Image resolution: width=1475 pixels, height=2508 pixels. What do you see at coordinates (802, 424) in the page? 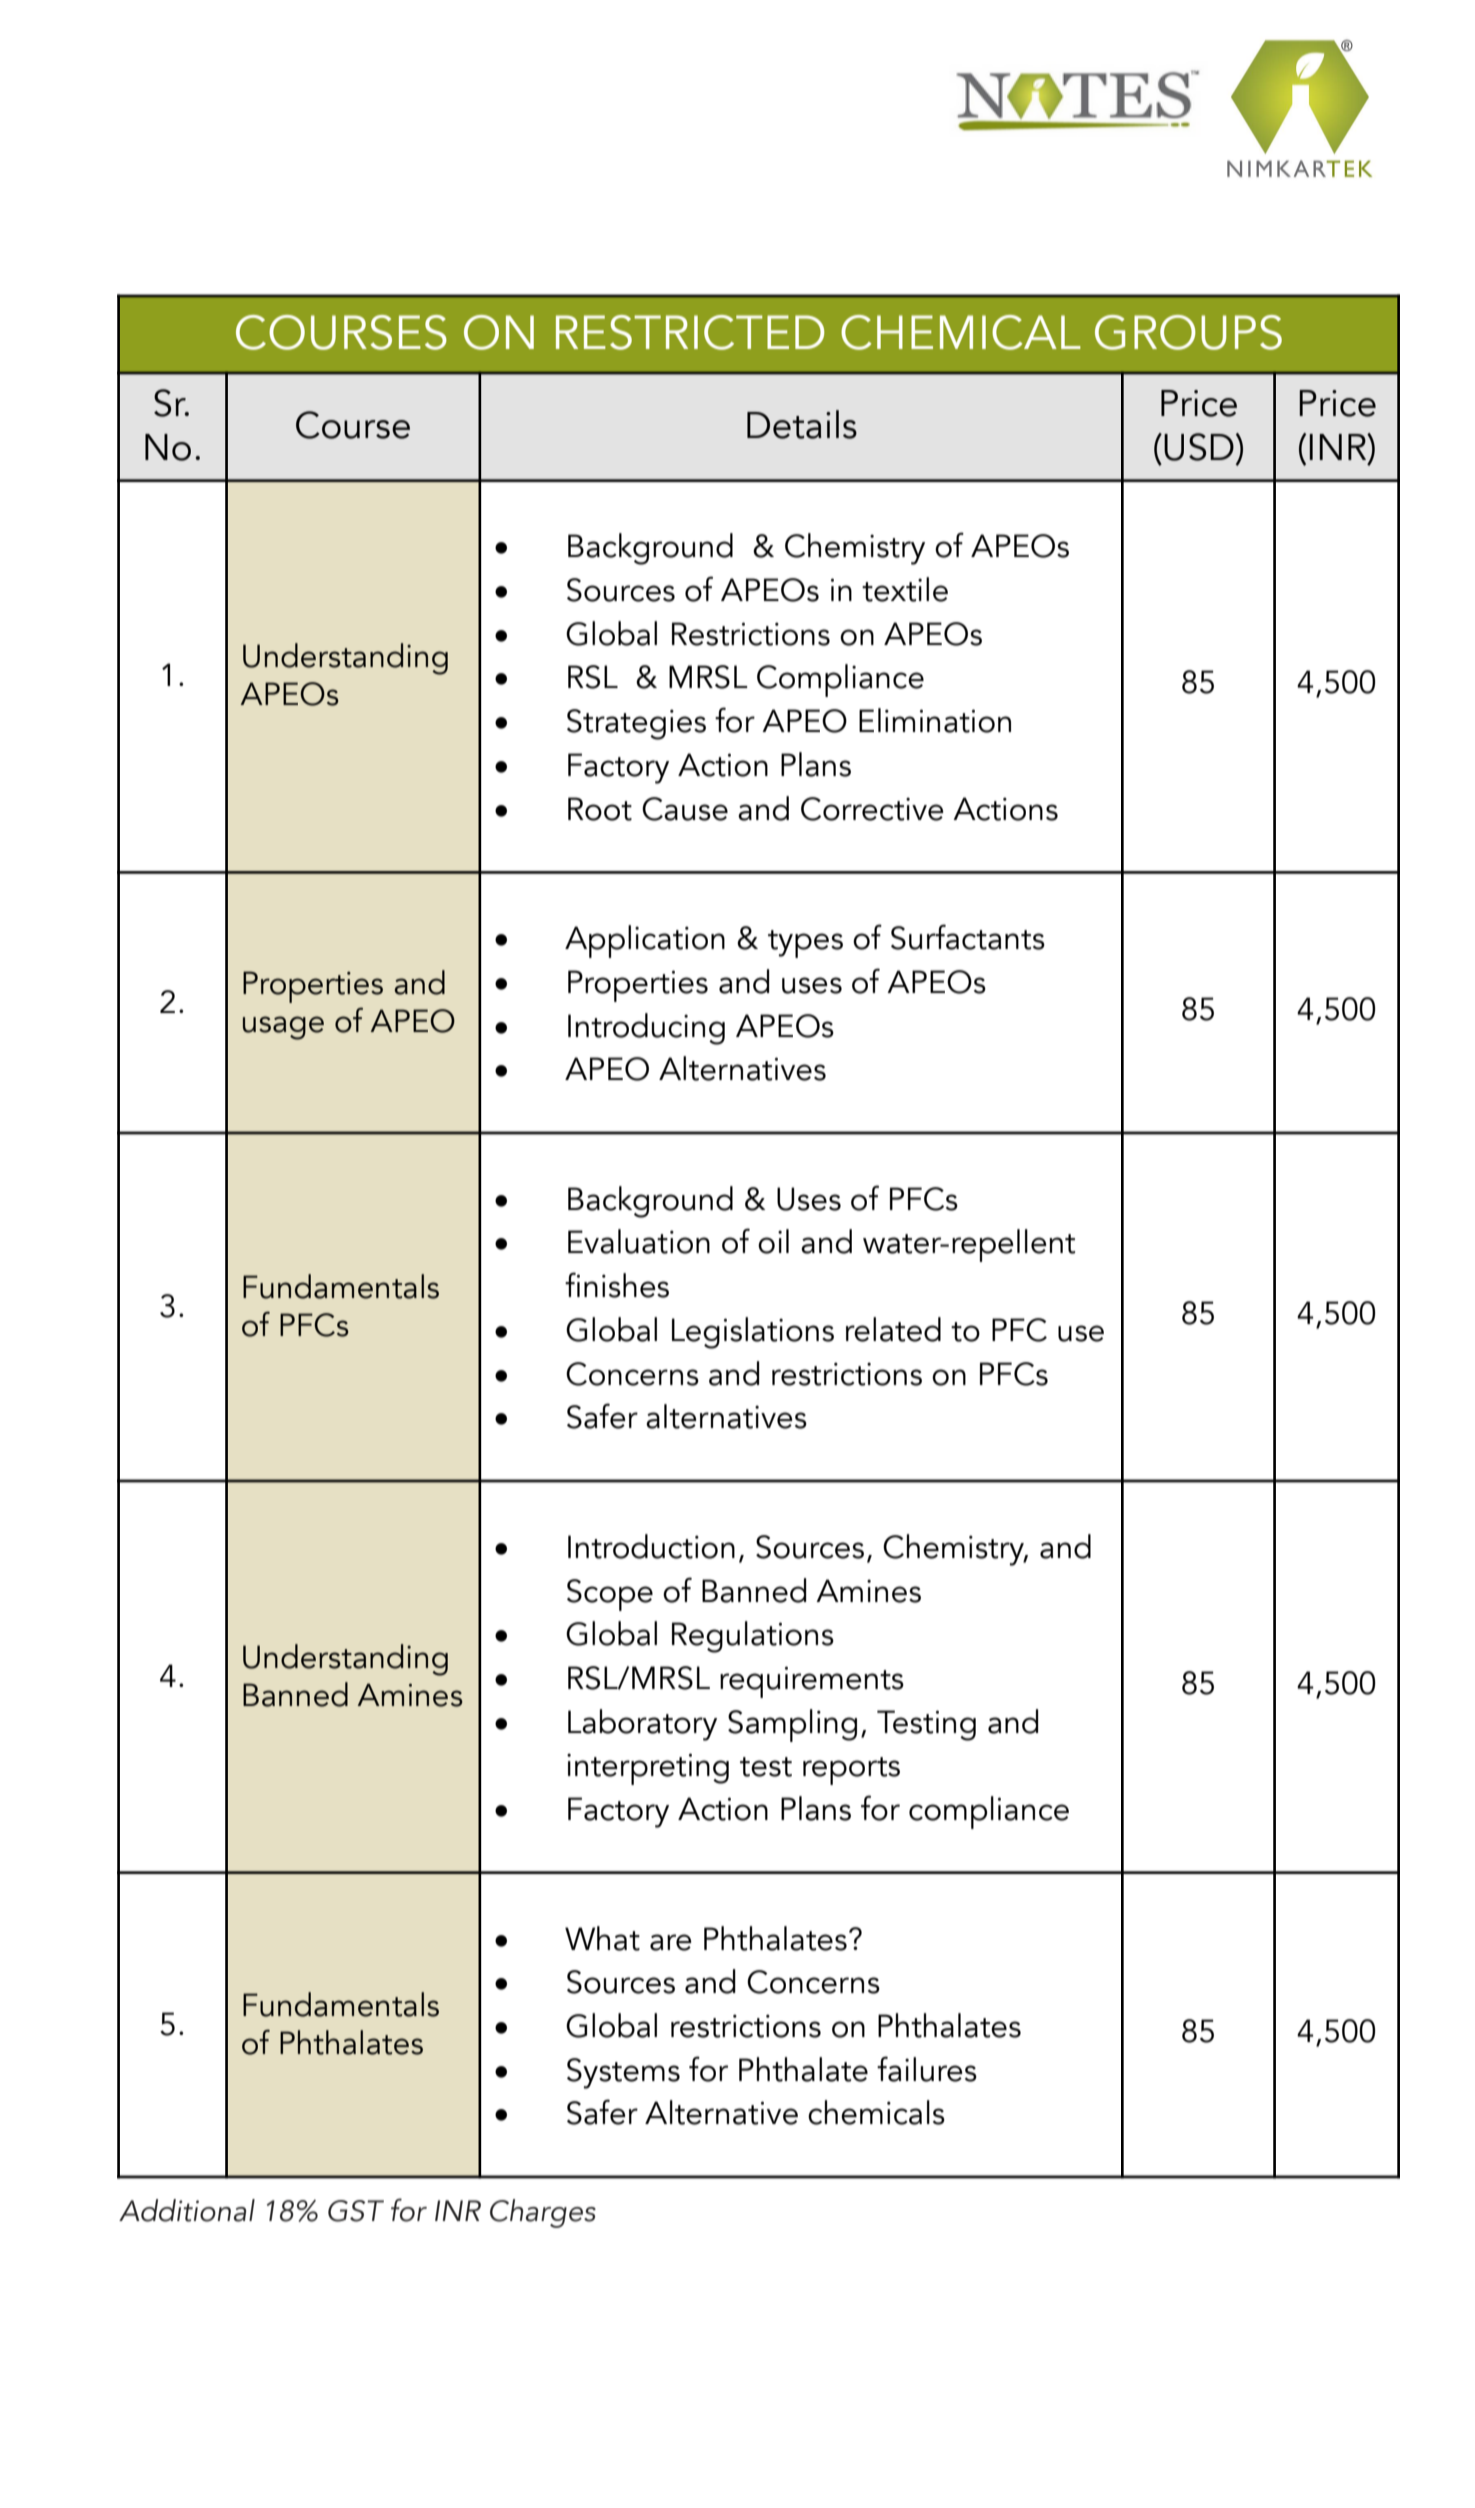
I see `Details` at bounding box center [802, 424].
